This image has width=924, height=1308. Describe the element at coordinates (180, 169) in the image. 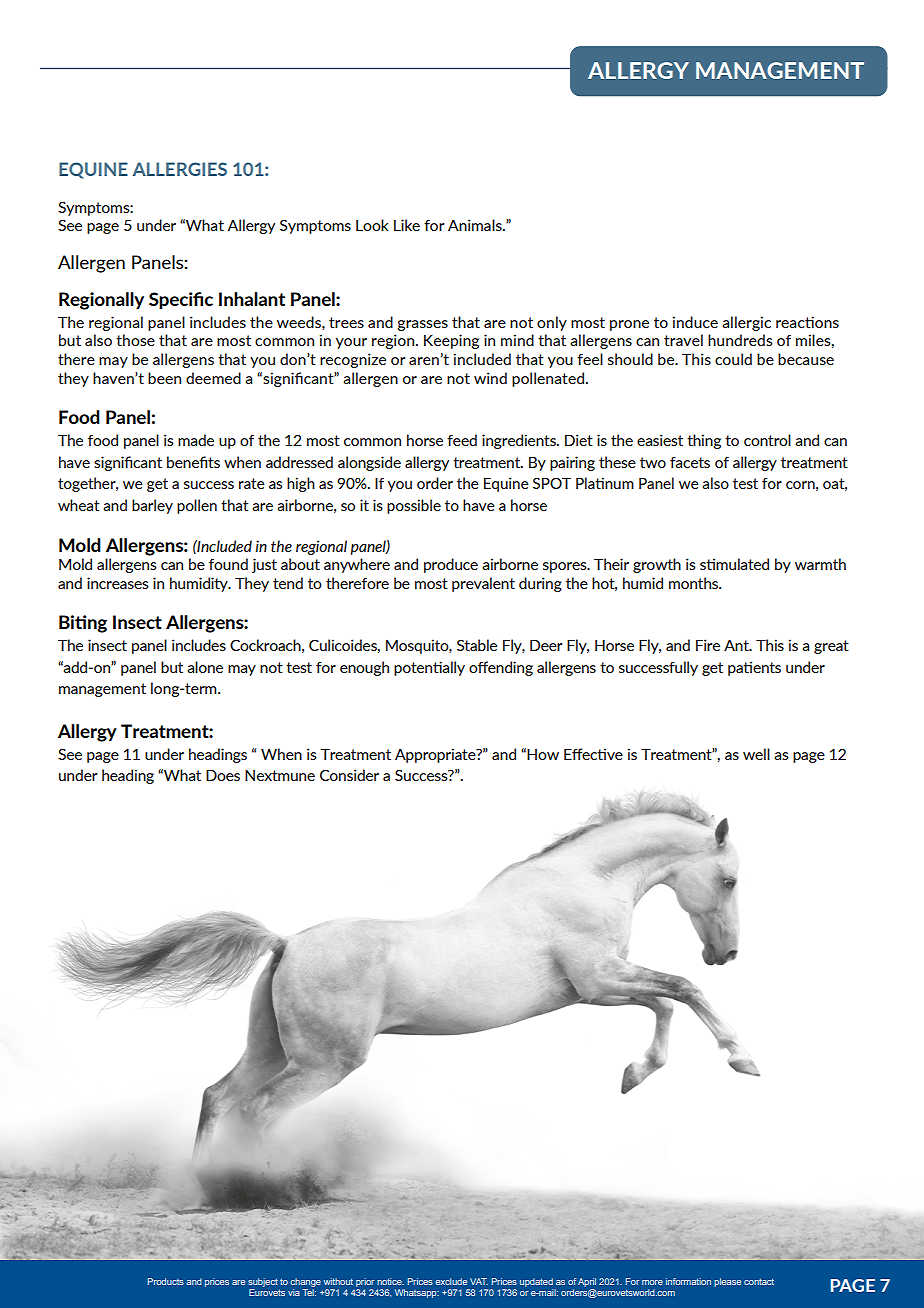

I see `ALLERGIES` at that location.
